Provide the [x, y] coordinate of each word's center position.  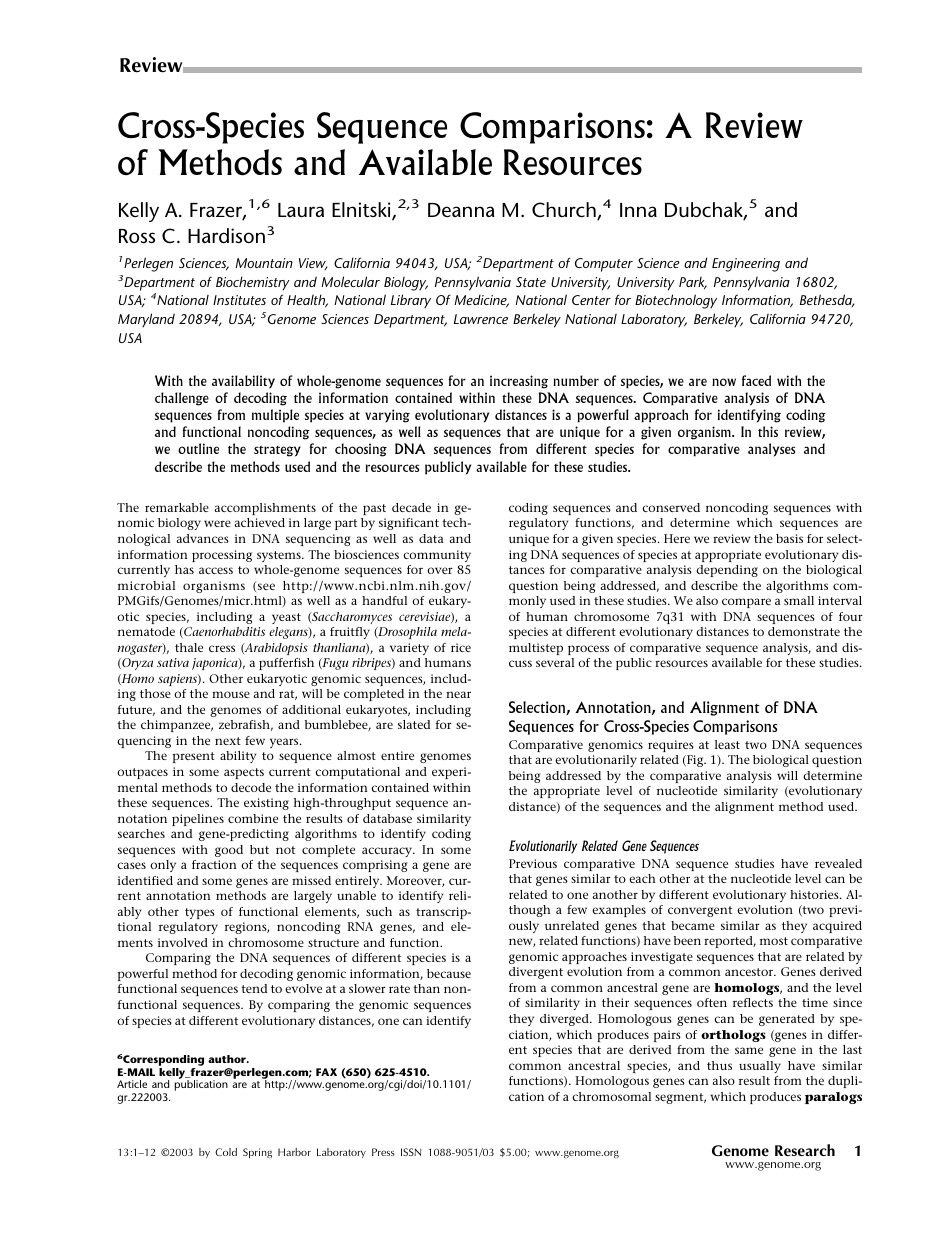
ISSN [411, 1152]
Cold [226, 1152]
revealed [838, 863]
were [217, 523]
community [437, 556]
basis [789, 538]
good [229, 851]
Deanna [461, 210]
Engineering [746, 265]
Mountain [264, 263]
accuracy [388, 852]
